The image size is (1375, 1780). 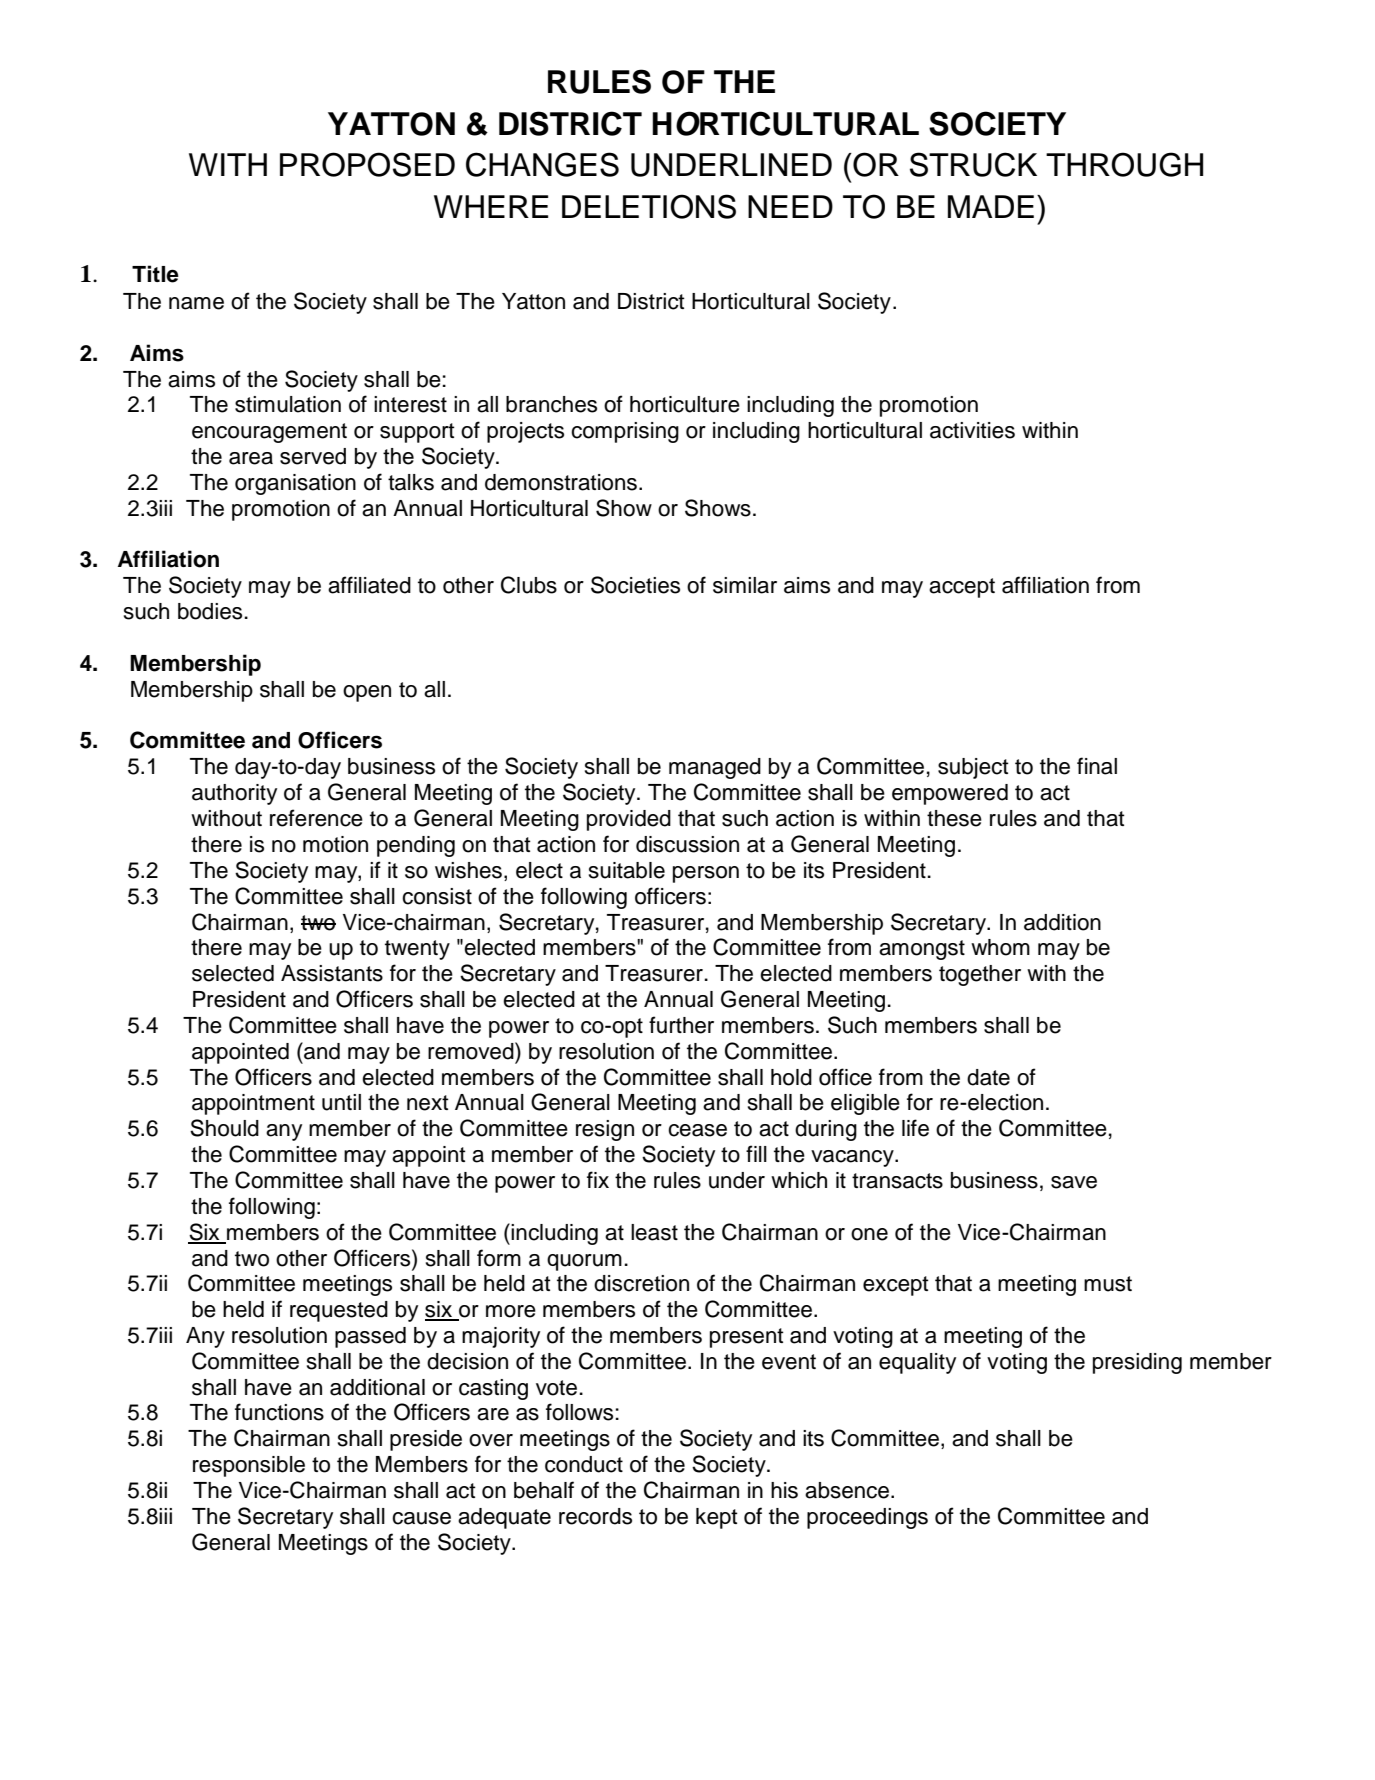 I want to click on DELETIONS, so click(x=649, y=206).
